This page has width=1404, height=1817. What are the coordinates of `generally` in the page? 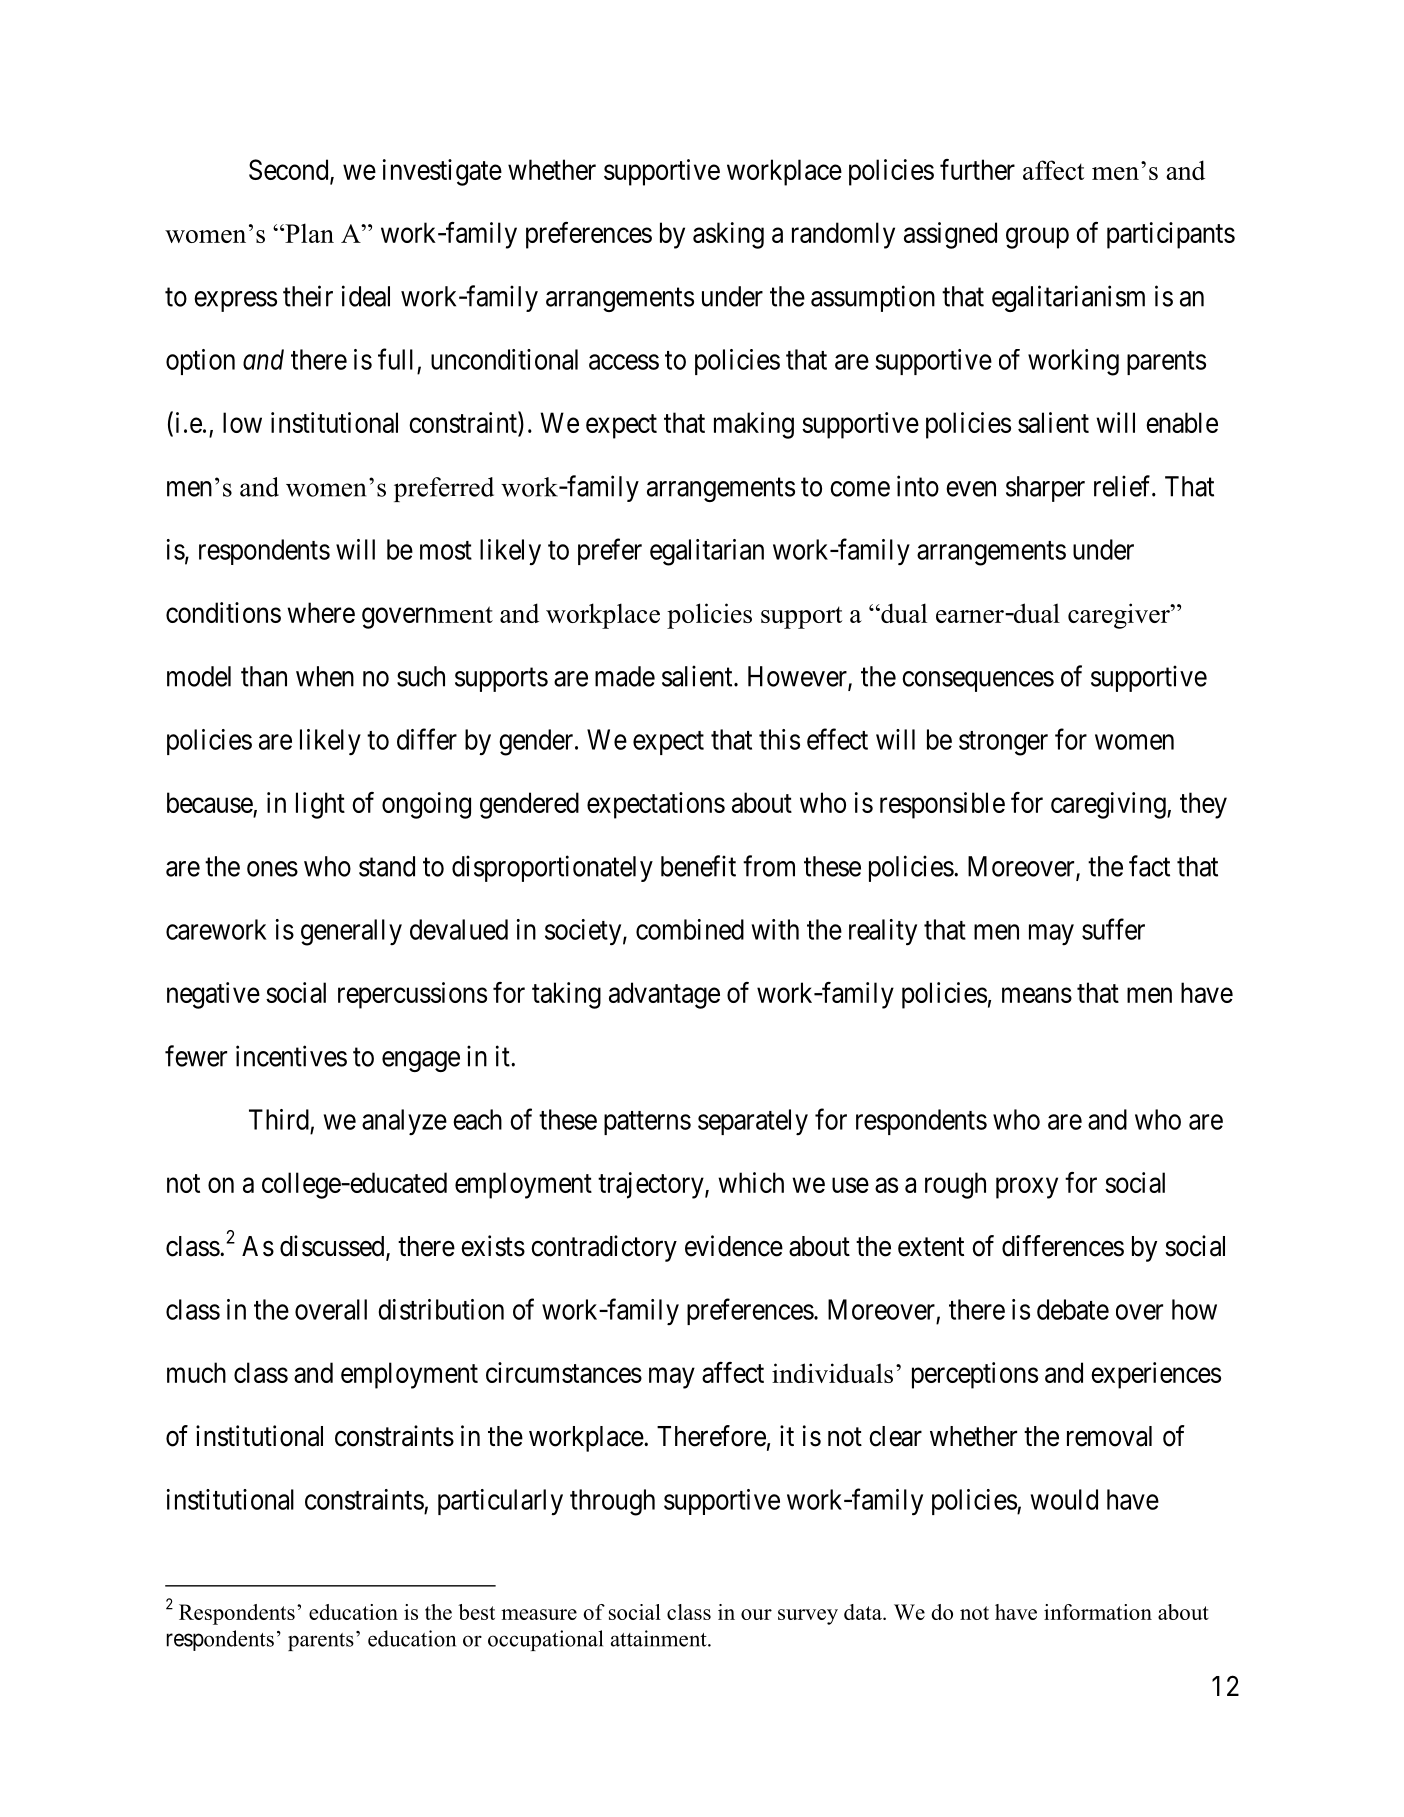 It's located at (351, 932).
